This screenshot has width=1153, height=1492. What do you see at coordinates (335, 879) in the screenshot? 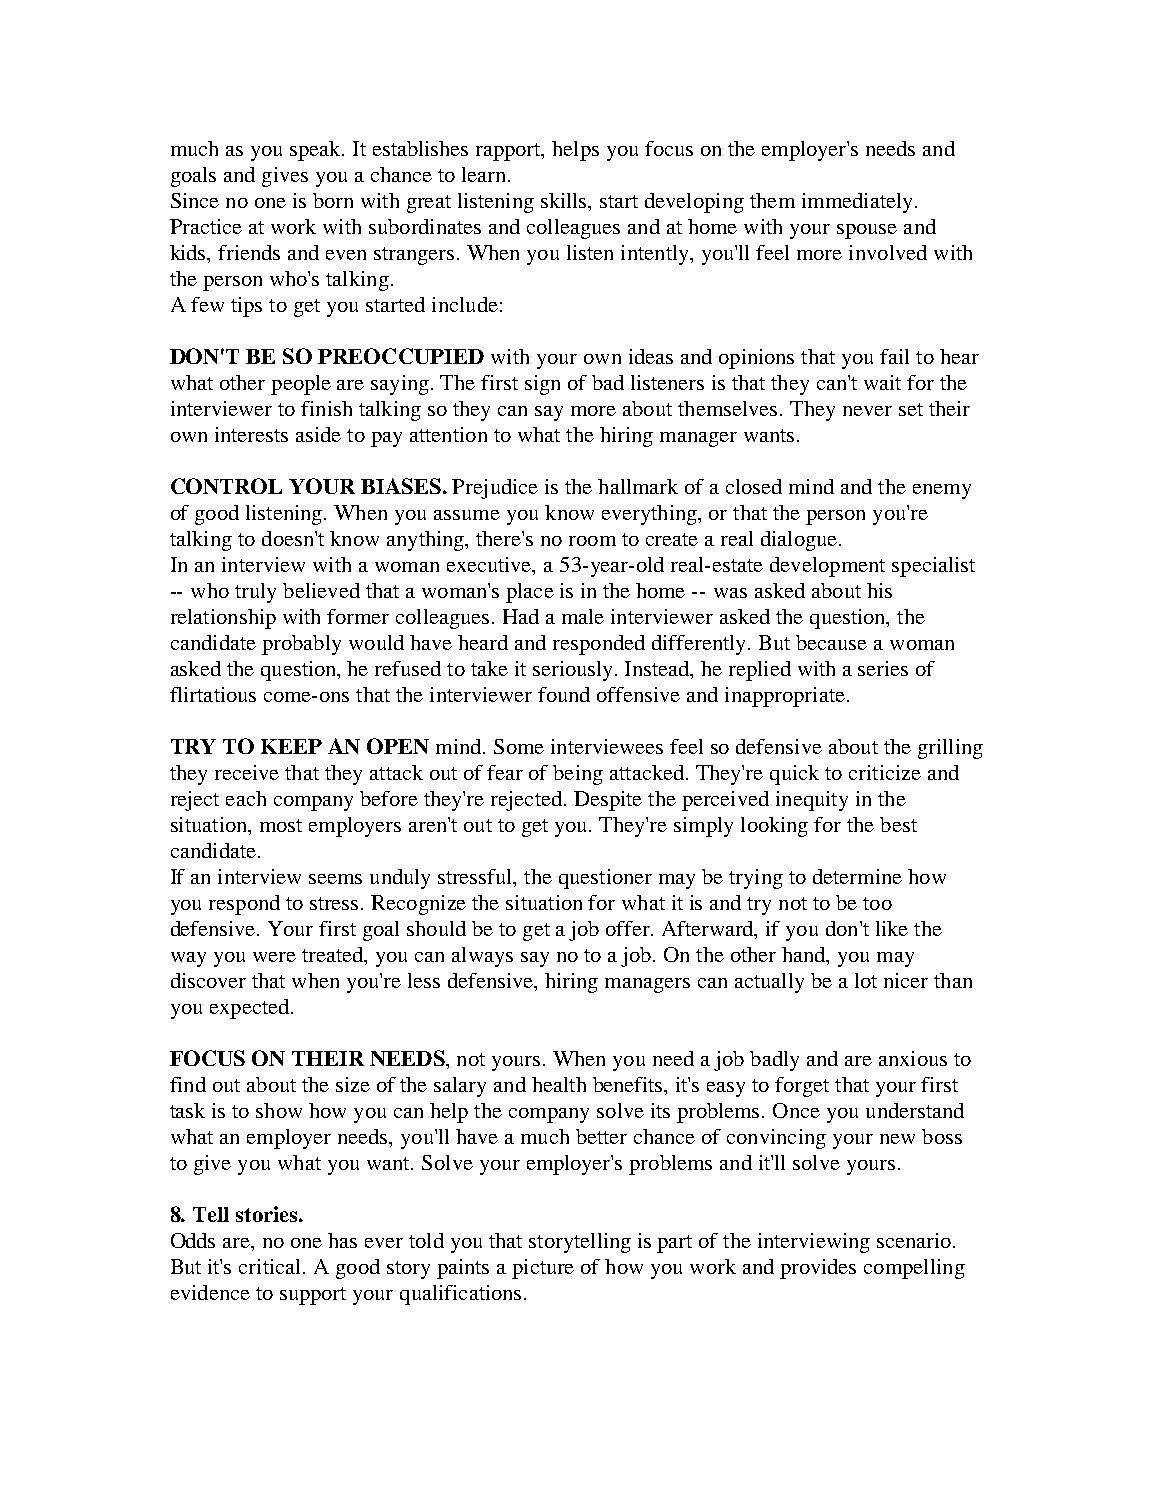
I see `seems` at bounding box center [335, 879].
